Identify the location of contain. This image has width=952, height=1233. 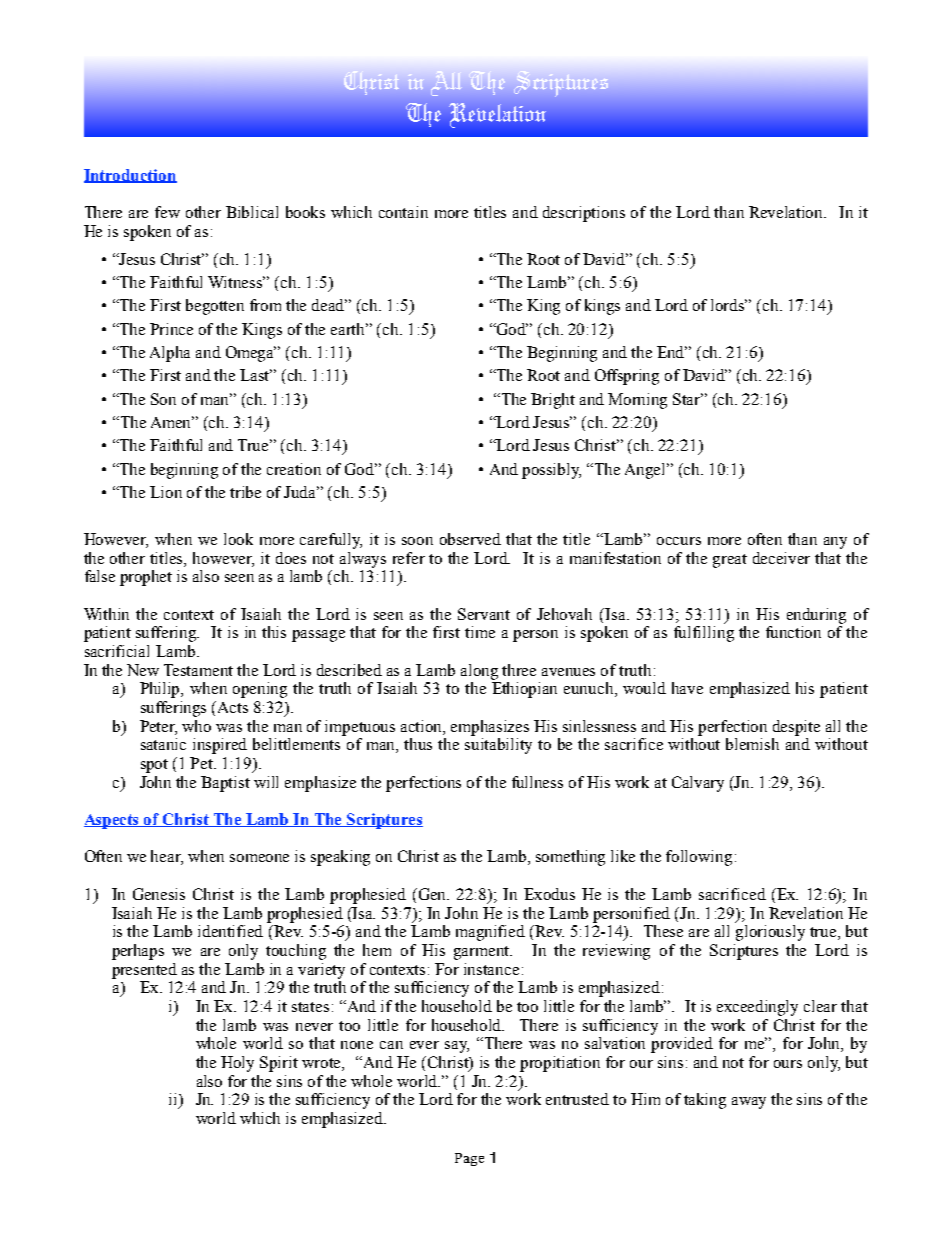
(403, 212).
